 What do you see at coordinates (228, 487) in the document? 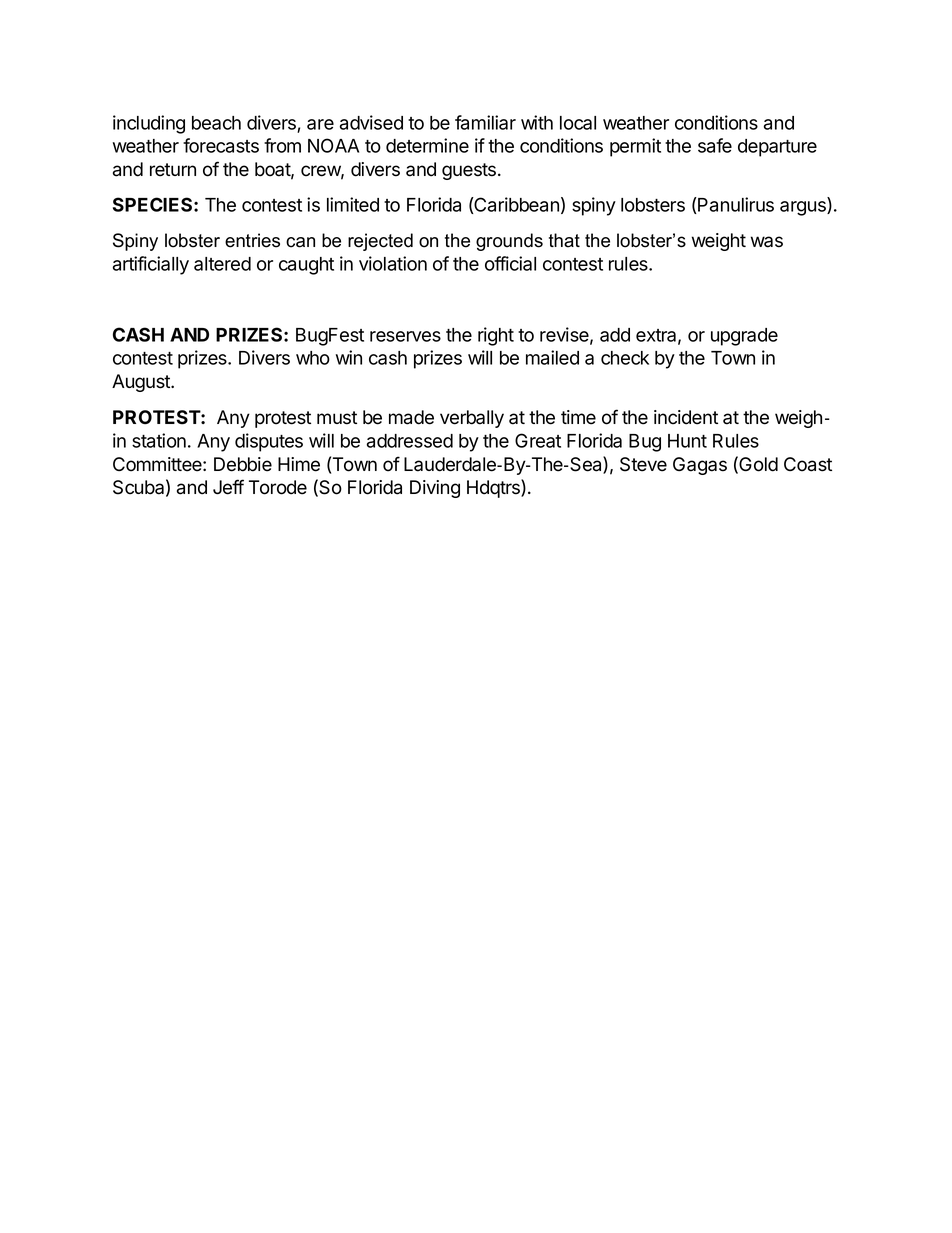
I see `Jeff` at bounding box center [228, 487].
